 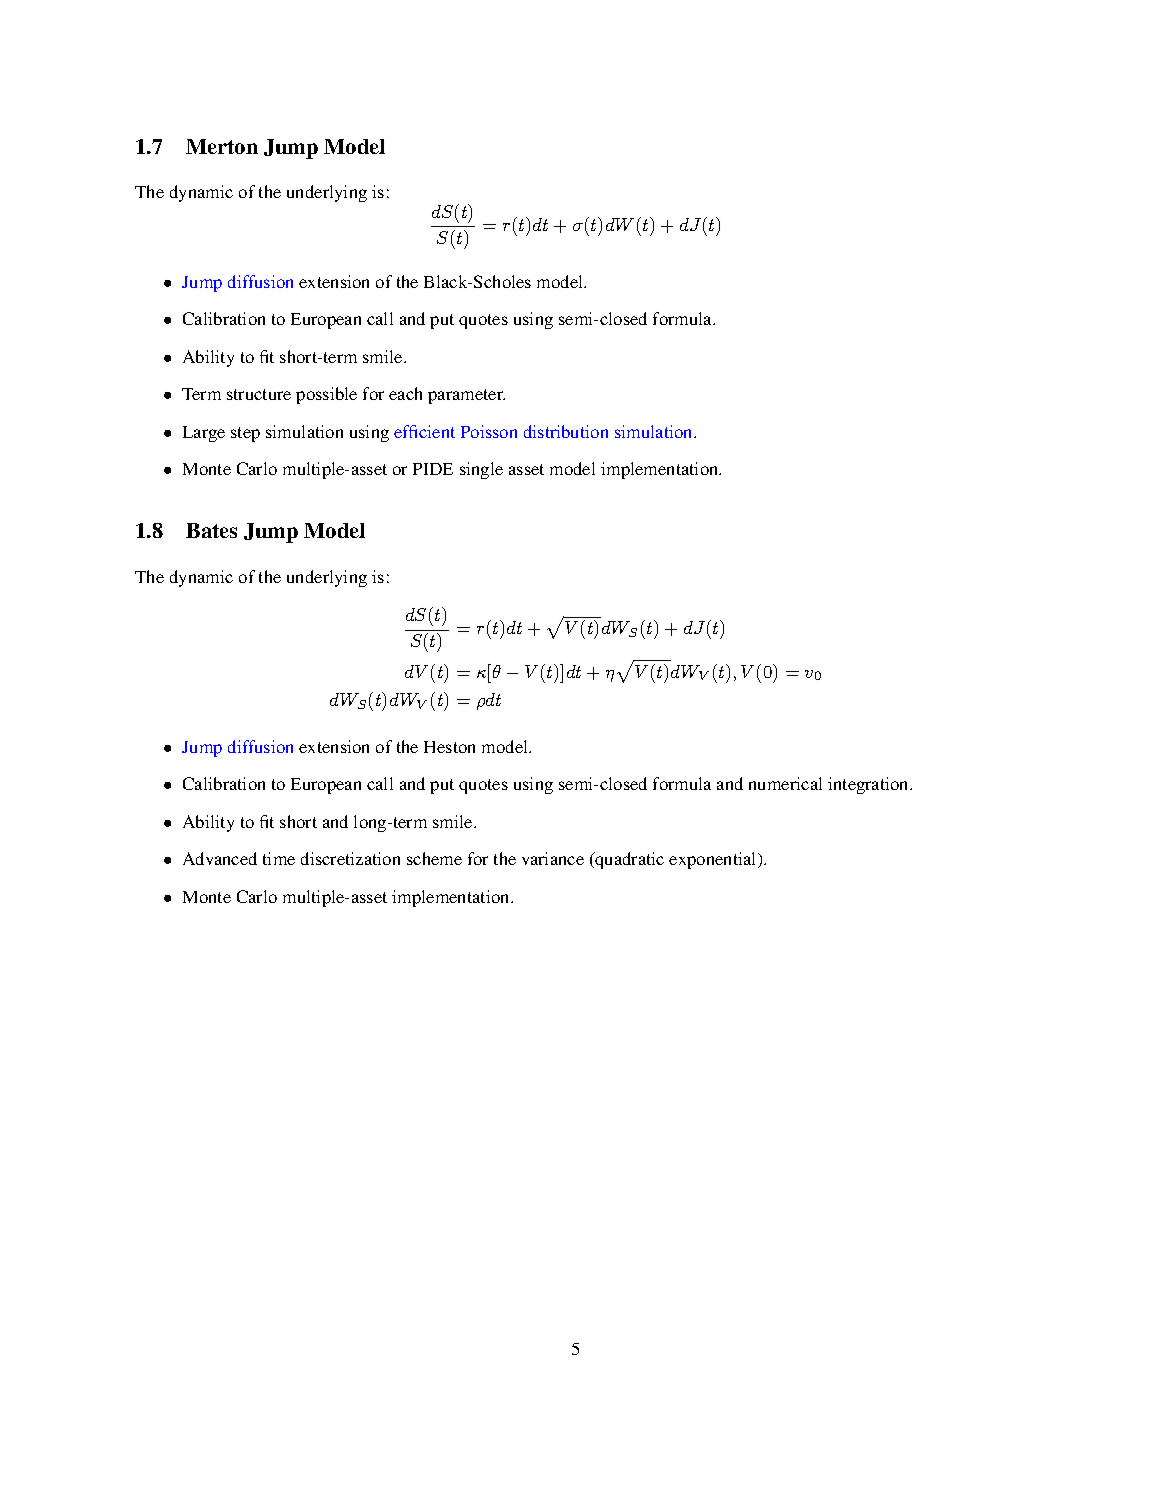 What do you see at coordinates (869, 785) in the screenshot?
I see `integration` at bounding box center [869, 785].
